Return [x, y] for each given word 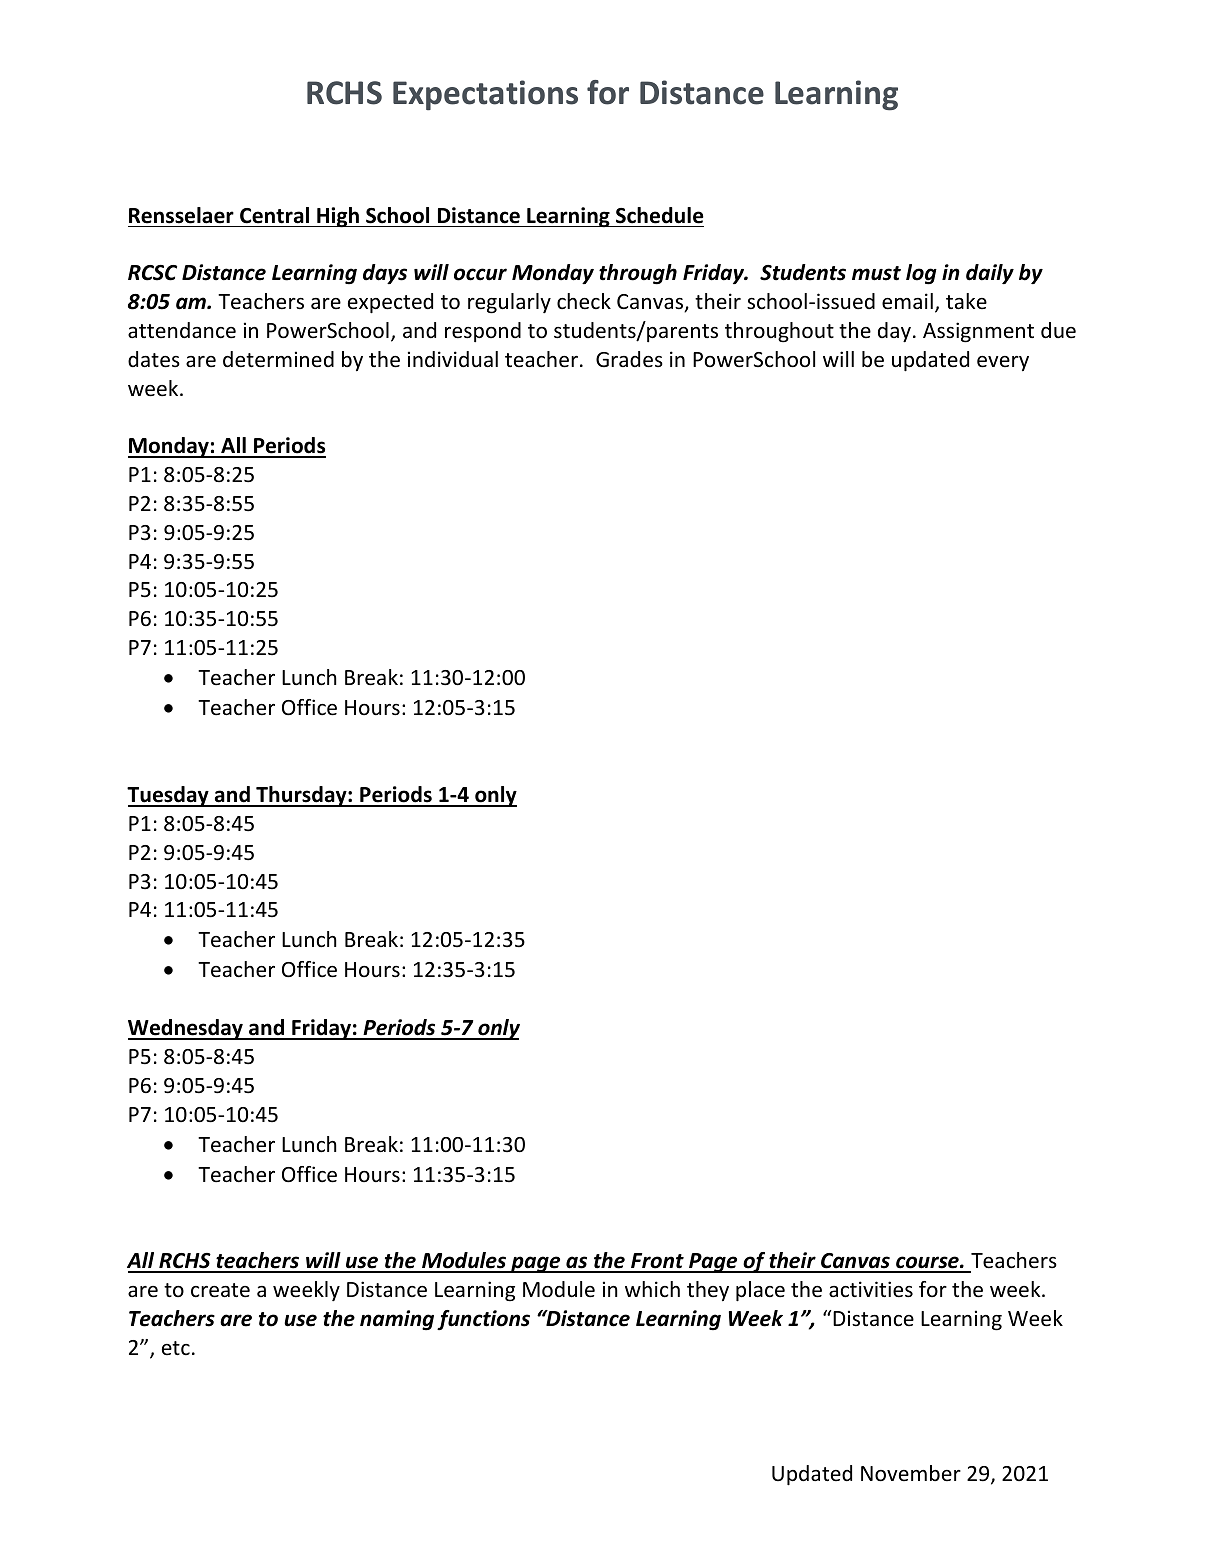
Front [657, 1262]
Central [274, 215]
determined [278, 359]
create [220, 1290]
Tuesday [169, 796]
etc [176, 1348]
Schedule [660, 215]
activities [871, 1289]
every [1003, 363]
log [921, 274]
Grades [629, 359]
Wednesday [186, 1029]
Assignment [978, 332]
